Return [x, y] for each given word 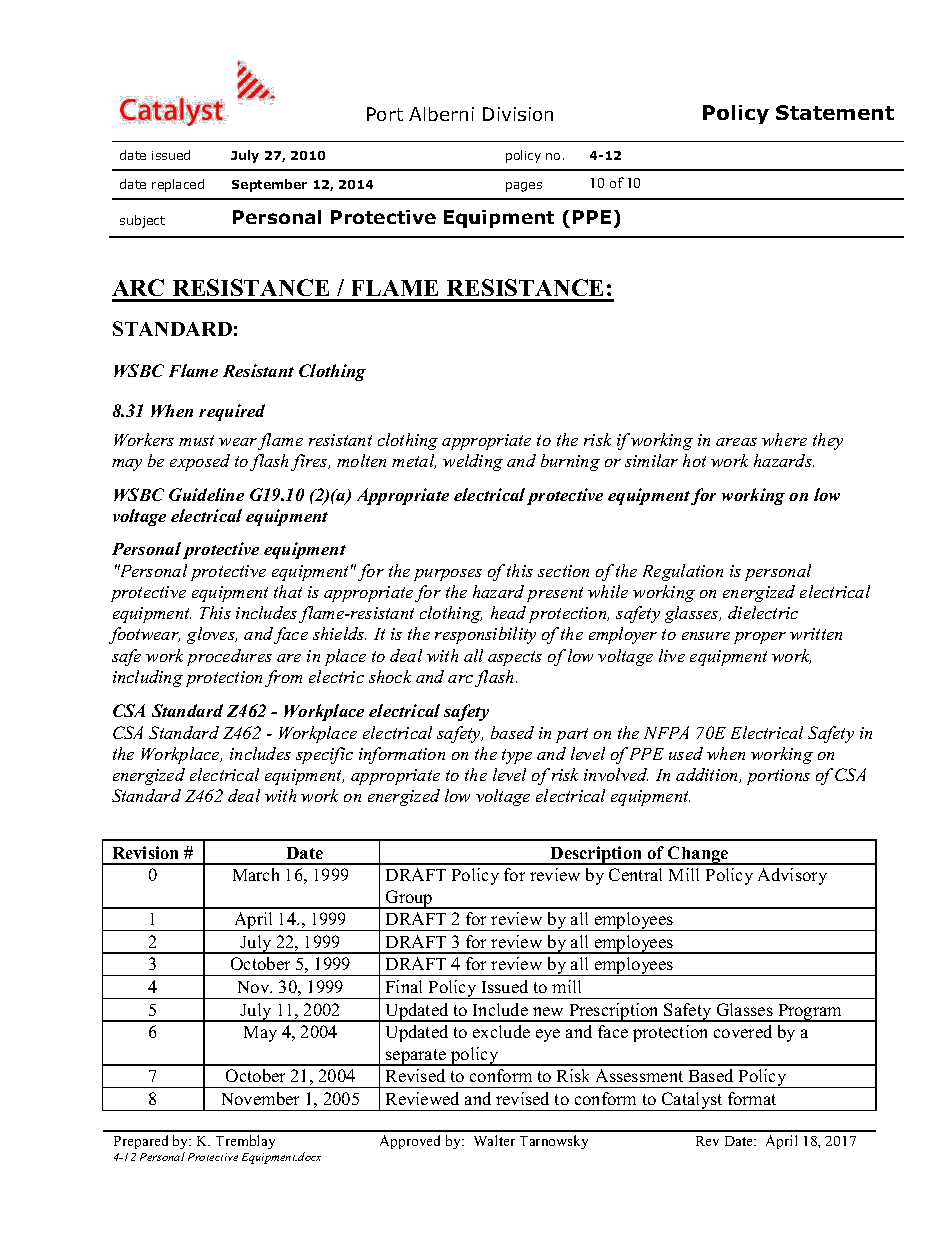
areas [736, 442]
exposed [200, 462]
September [269, 185]
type [517, 756]
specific [324, 755]
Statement [835, 112]
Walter [494, 1140]
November [260, 1098]
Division [518, 114]
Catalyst [692, 1101]
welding [473, 462]
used [686, 753]
